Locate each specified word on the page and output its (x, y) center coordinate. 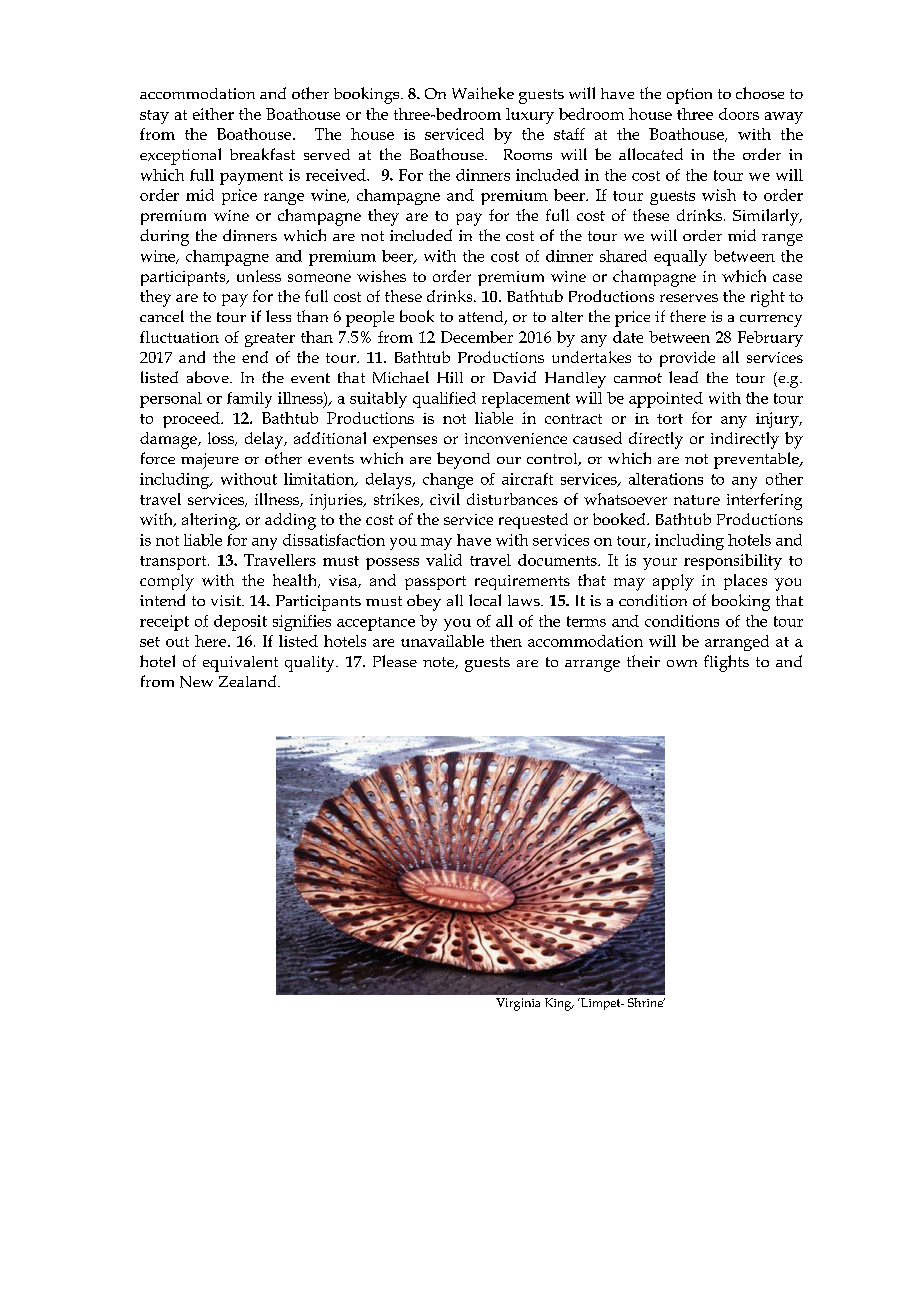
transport (174, 563)
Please (395, 661)
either (213, 114)
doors (739, 114)
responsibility (733, 562)
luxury (530, 116)
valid (444, 560)
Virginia (518, 1004)
